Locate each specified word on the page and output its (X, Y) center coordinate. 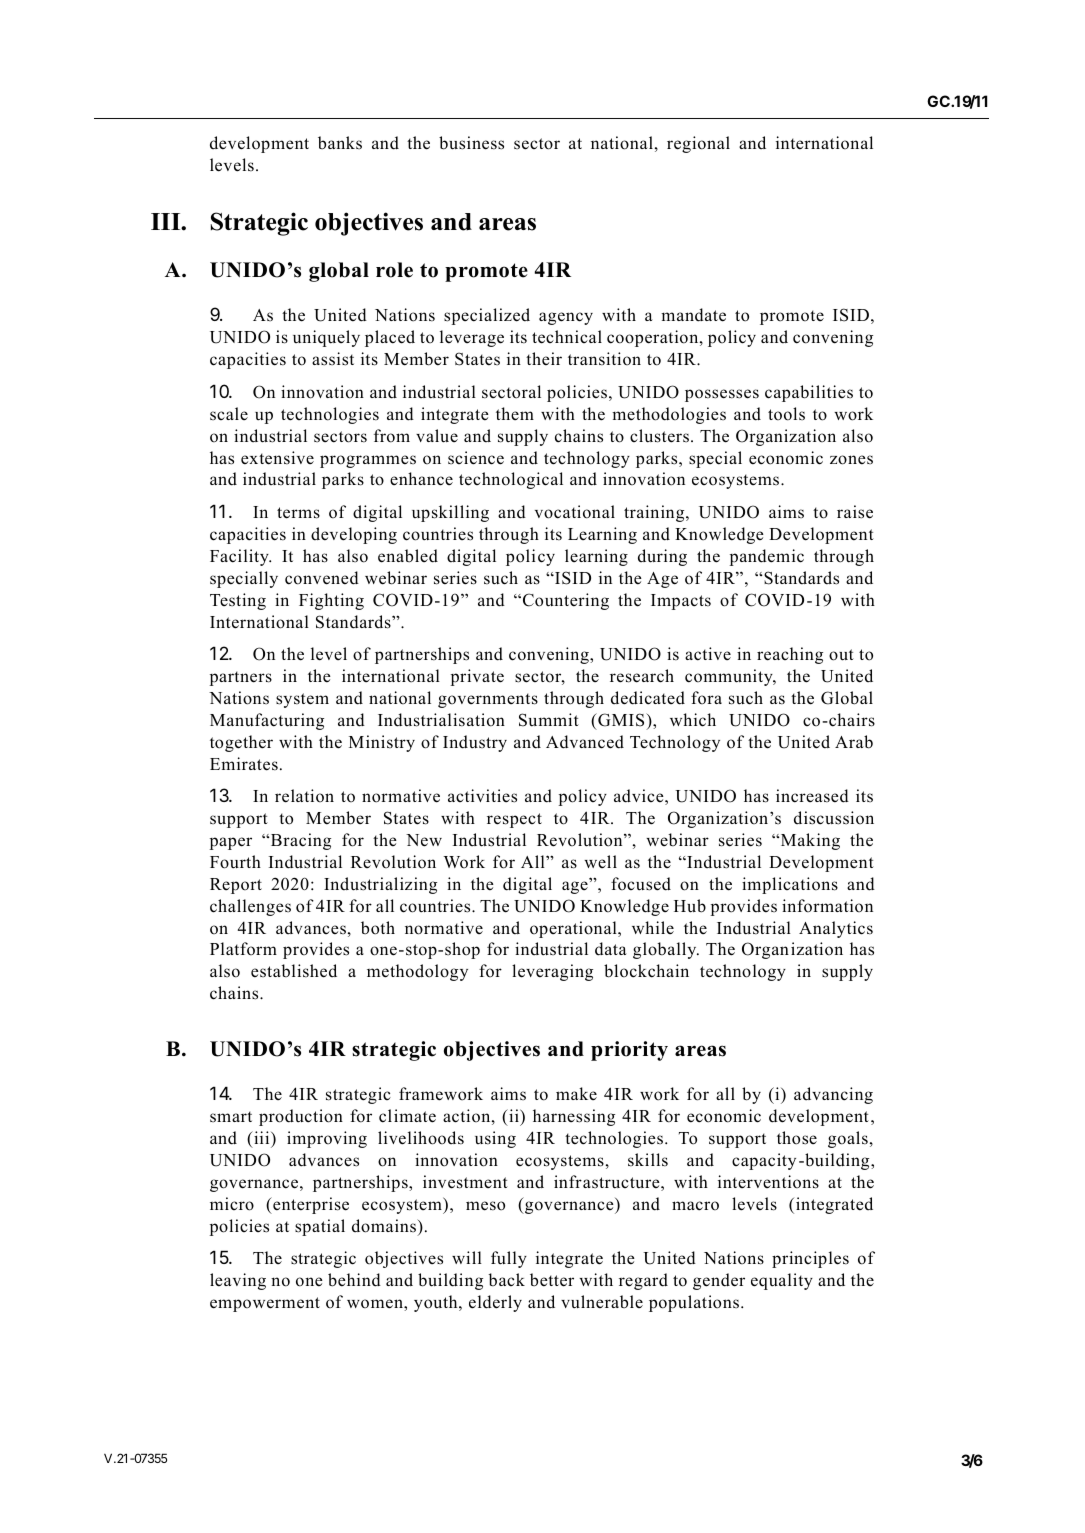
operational (574, 929)
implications (790, 885)
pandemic (767, 557)
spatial (320, 1227)
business (471, 143)
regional (698, 144)
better (552, 1280)
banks (340, 143)
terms (298, 513)
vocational (575, 512)
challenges (250, 907)
